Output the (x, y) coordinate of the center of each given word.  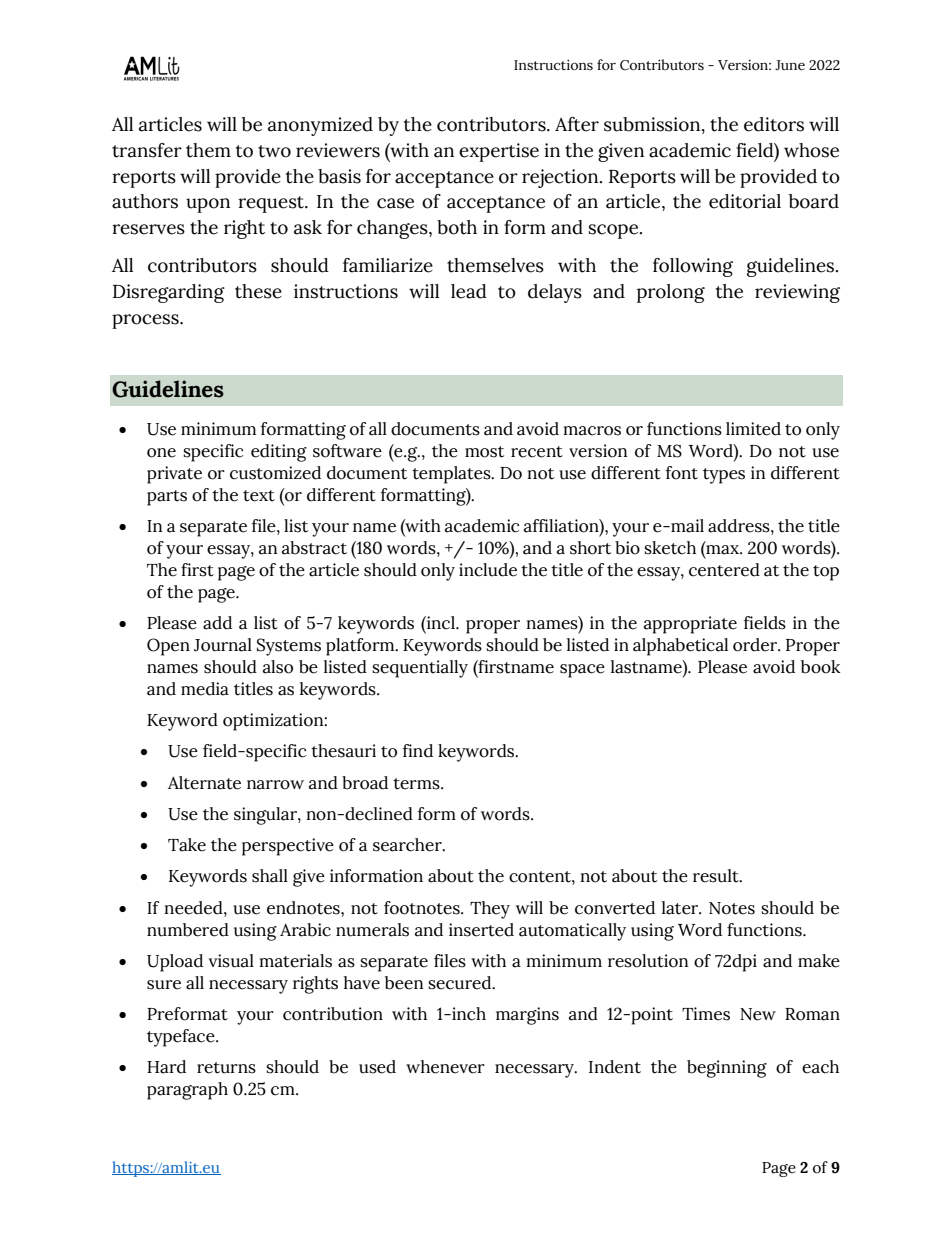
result (717, 876)
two (274, 151)
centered (724, 570)
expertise (499, 152)
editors (774, 124)
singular (266, 816)
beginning (727, 1069)
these (258, 291)
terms (417, 784)
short (590, 548)
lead (469, 291)
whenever (445, 1067)
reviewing (797, 293)
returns (226, 1068)
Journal (223, 645)
